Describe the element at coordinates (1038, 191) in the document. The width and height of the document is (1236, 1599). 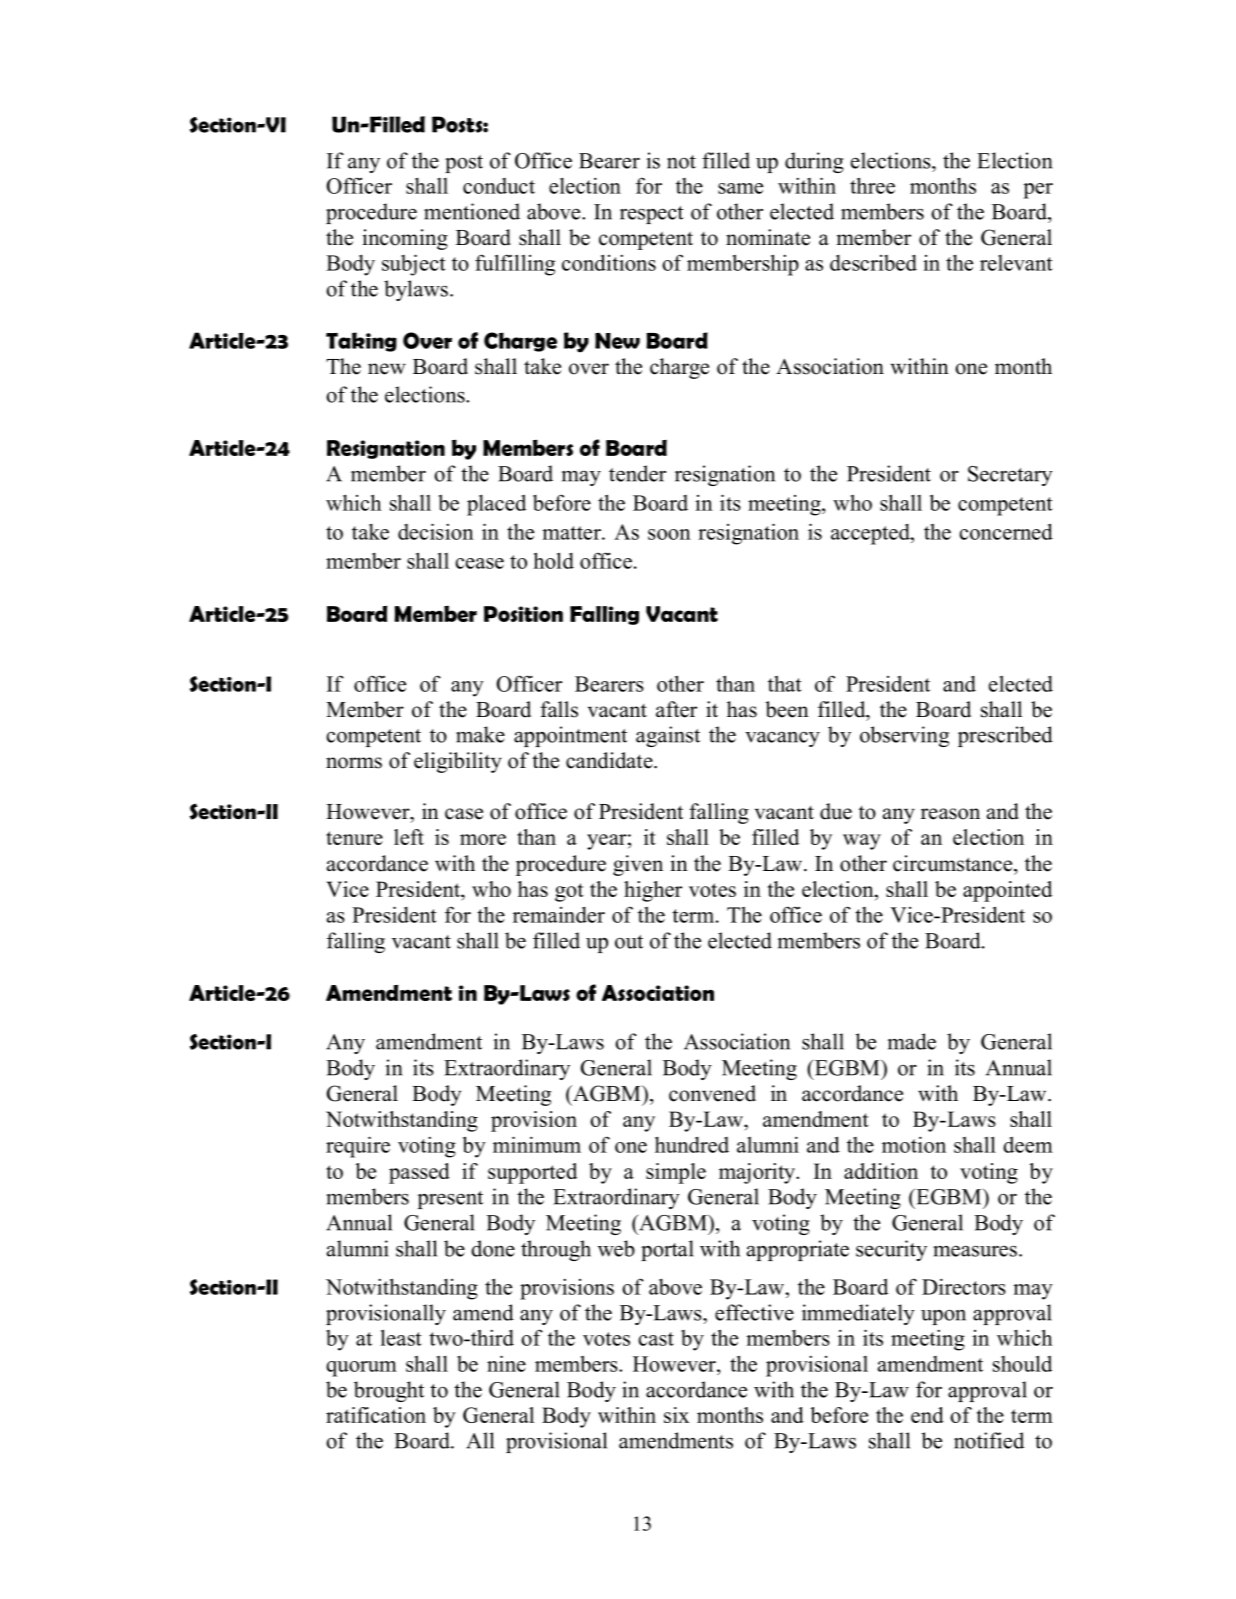
I see `per` at that location.
